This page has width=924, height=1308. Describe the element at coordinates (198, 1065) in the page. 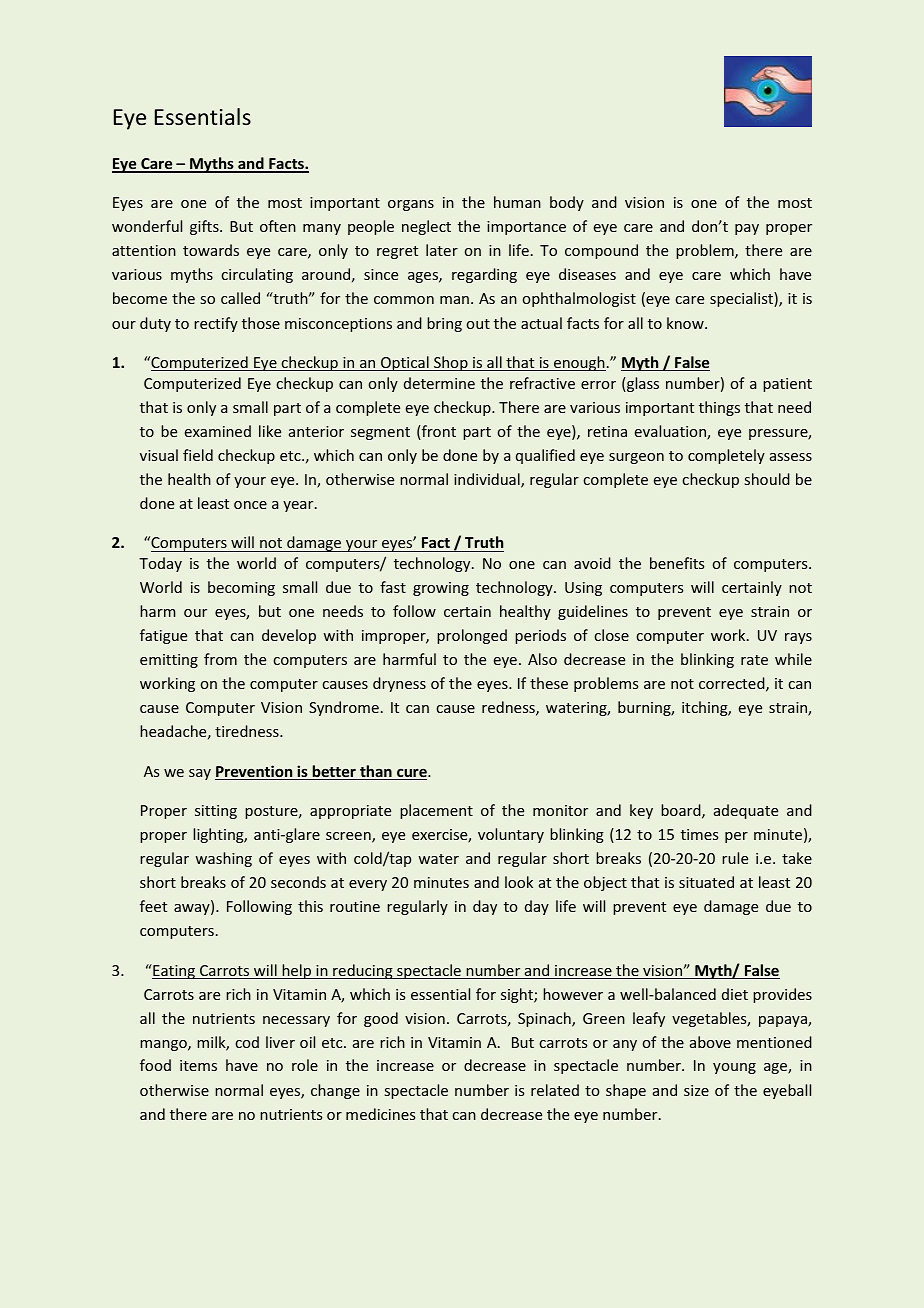

I see `items` at that location.
